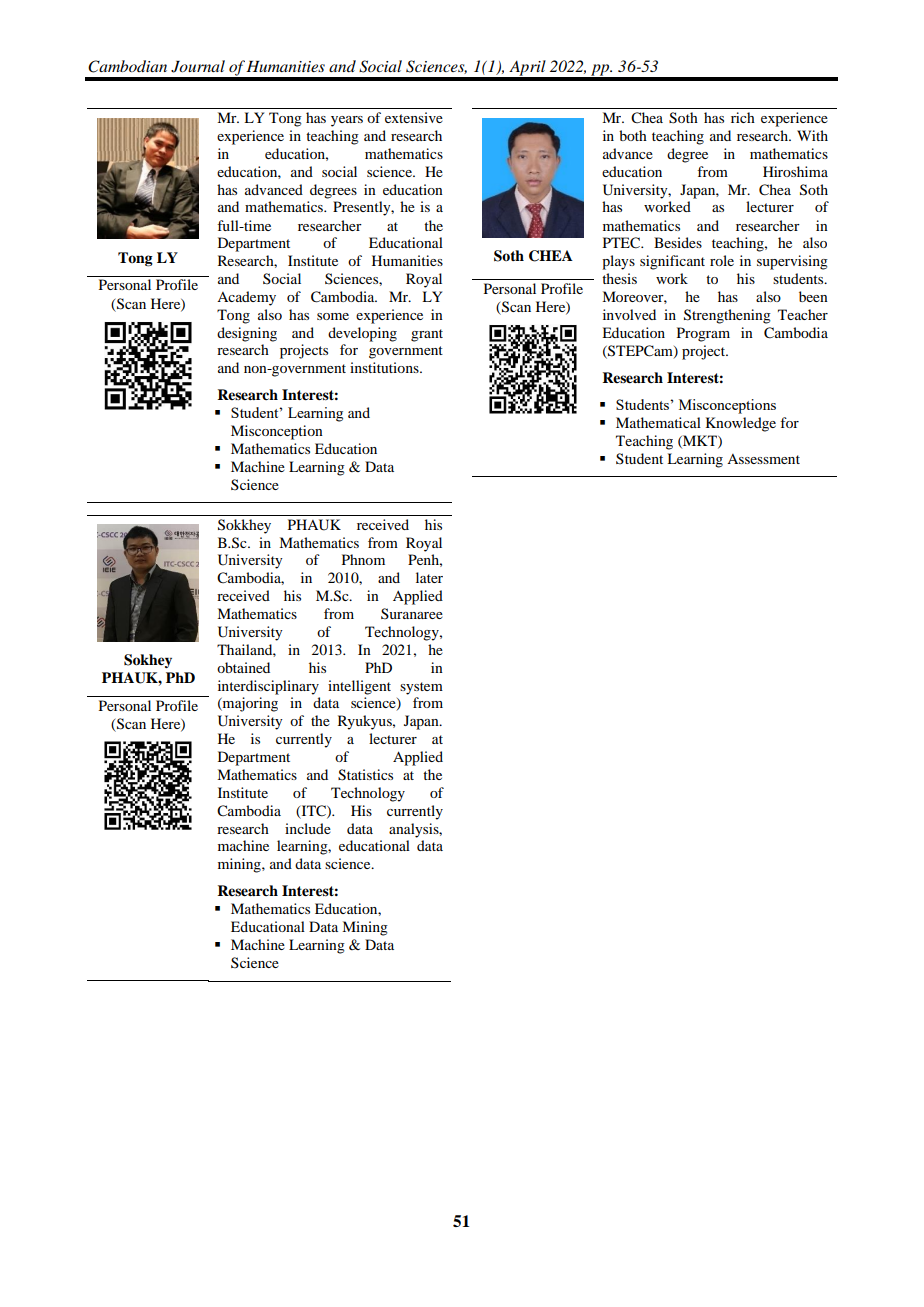  What do you see at coordinates (618, 262) in the screenshot?
I see `plays` at bounding box center [618, 262].
